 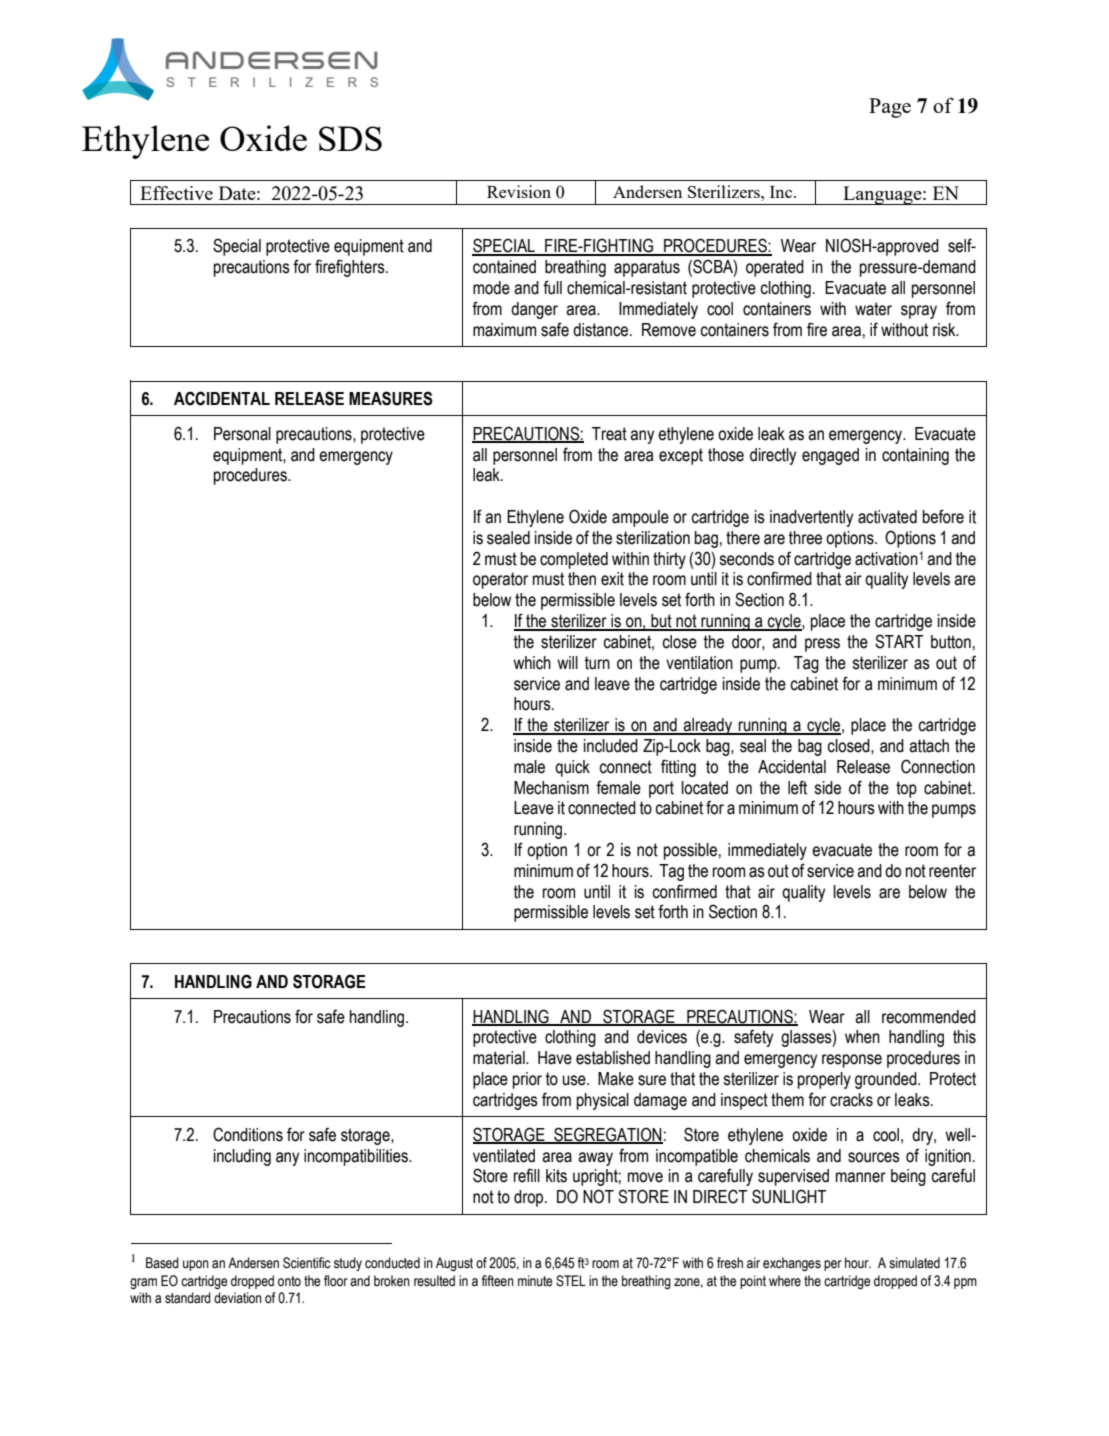 What do you see at coordinates (899, 641) in the screenshot?
I see `START` at bounding box center [899, 641].
